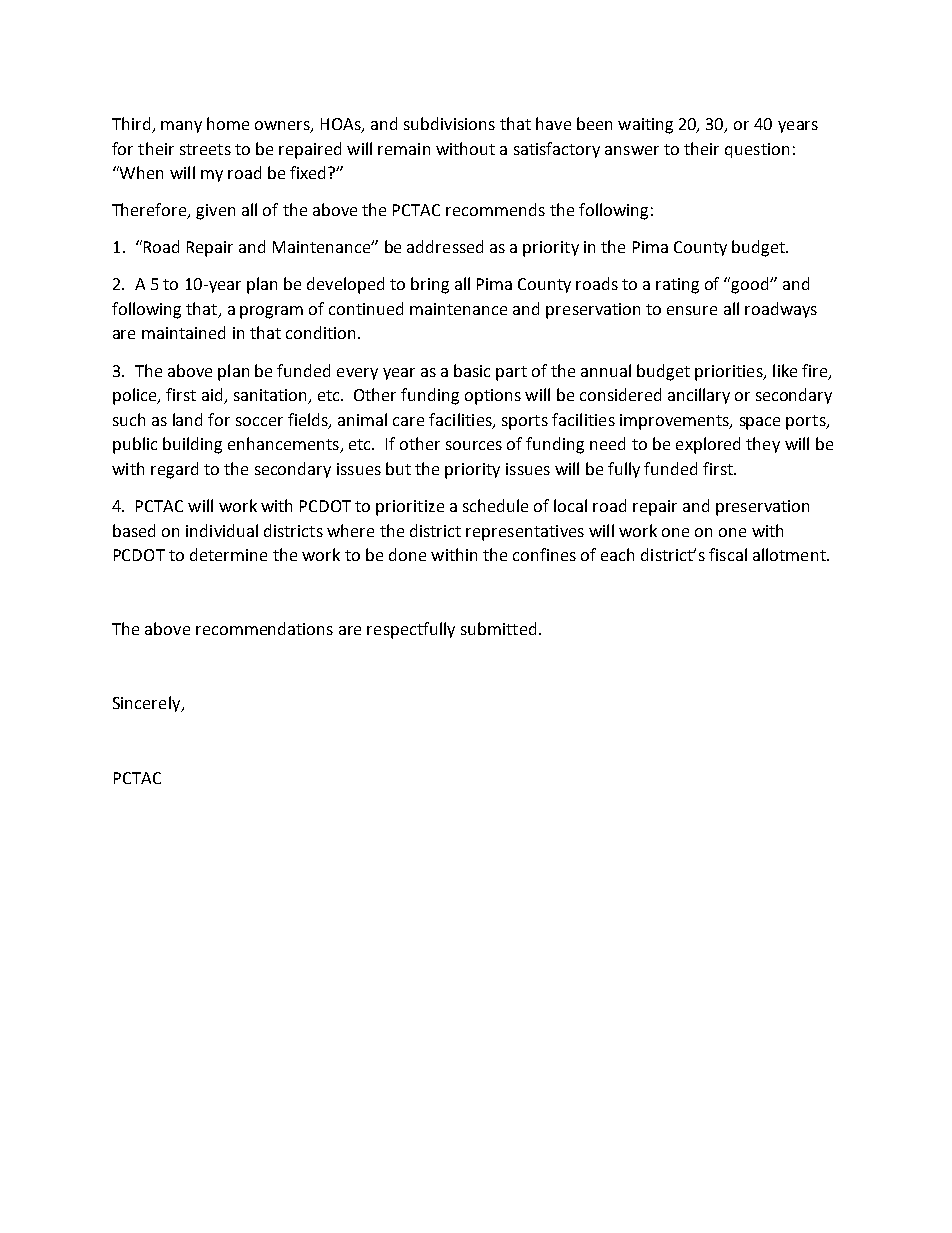  I want to click on streets, so click(205, 149).
